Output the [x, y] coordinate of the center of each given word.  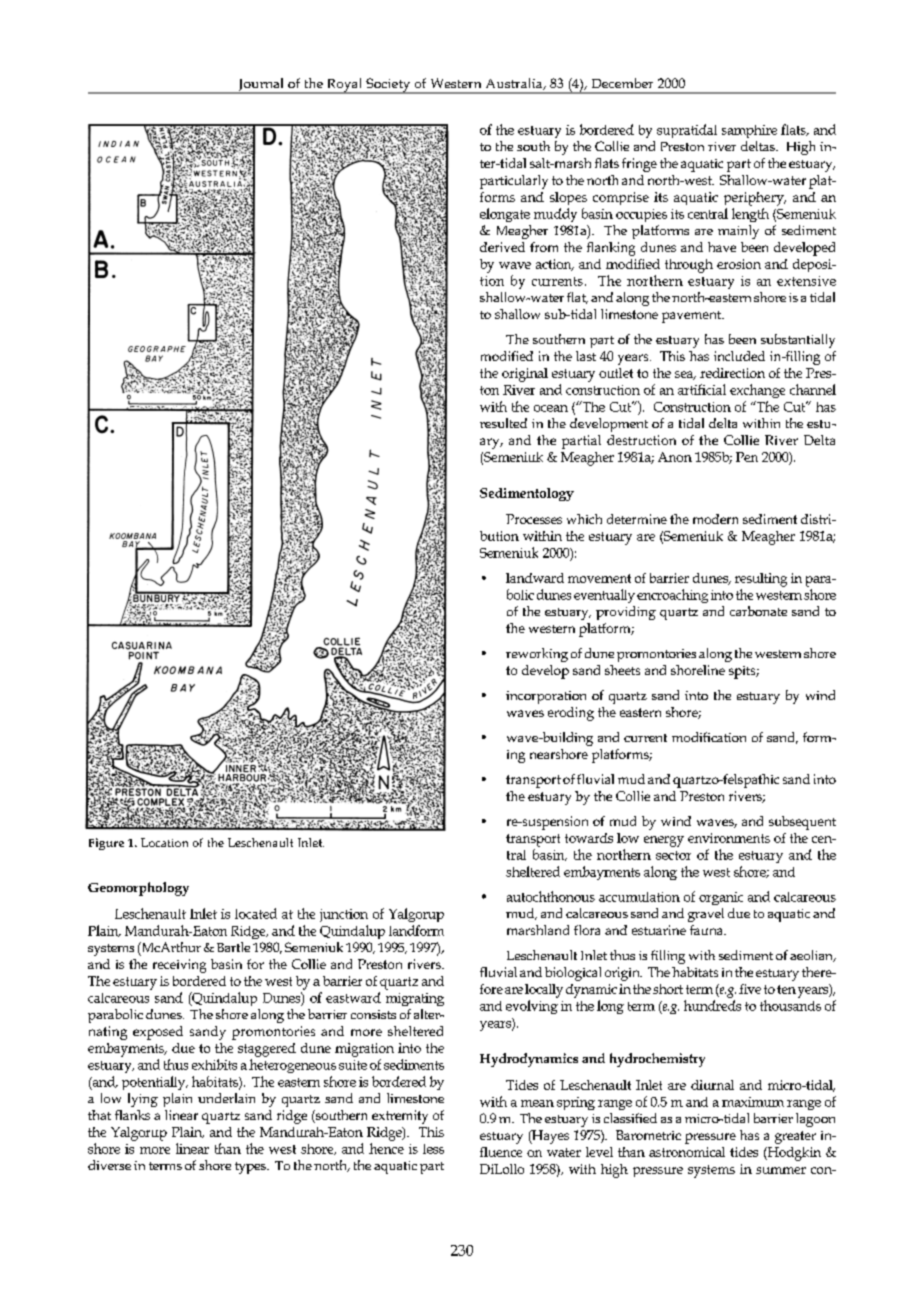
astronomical [687, 1152]
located [256, 913]
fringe [639, 165]
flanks [132, 1115]
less [433, 1149]
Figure [106, 844]
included [739, 356]
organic [721, 898]
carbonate [758, 611]
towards [589, 838]
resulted [503, 423]
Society [388, 86]
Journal [261, 85]
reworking [537, 655]
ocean [551, 408]
